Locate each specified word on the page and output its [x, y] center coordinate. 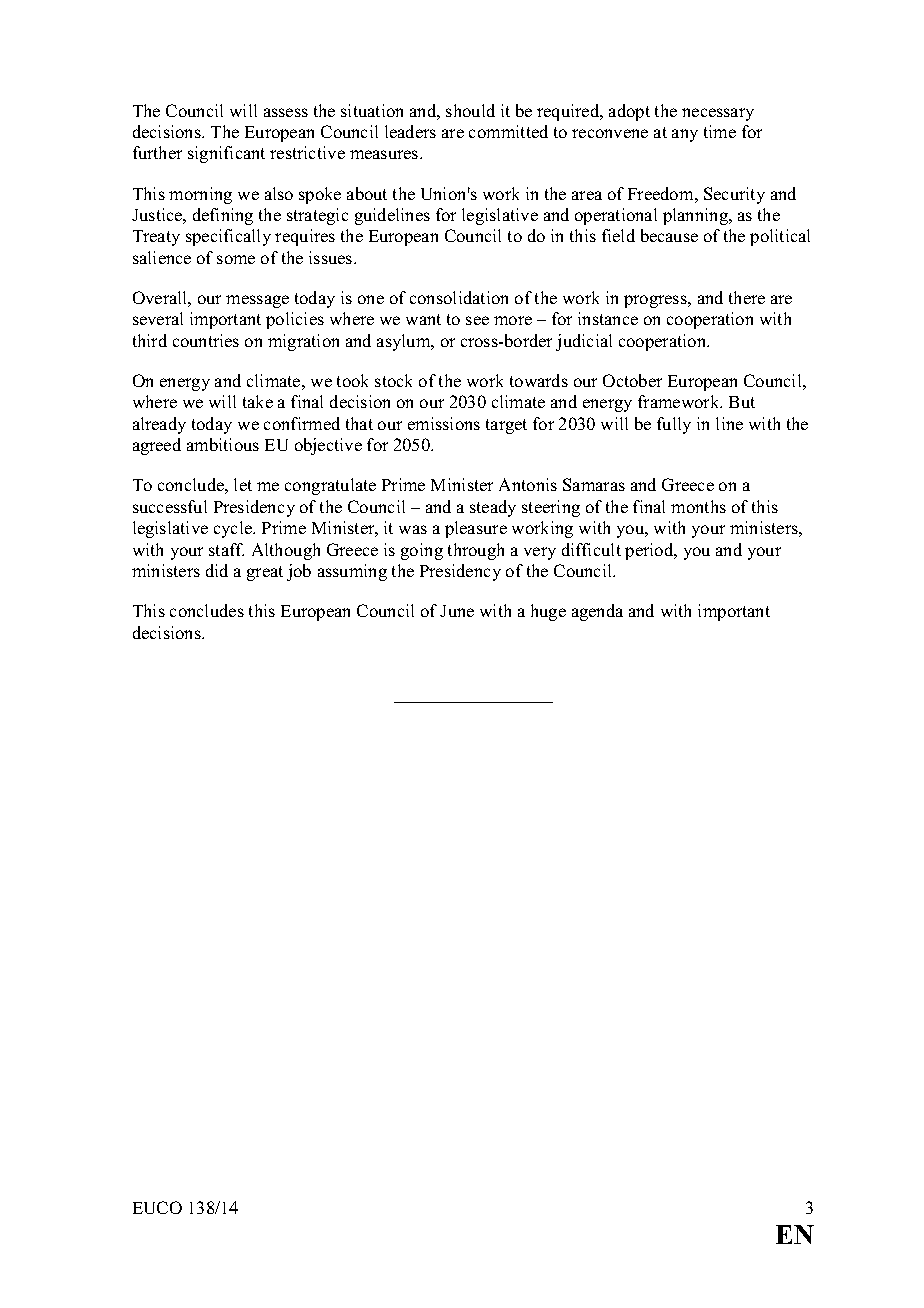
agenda [597, 612]
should [470, 110]
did [217, 570]
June [457, 611]
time [720, 131]
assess [286, 112]
